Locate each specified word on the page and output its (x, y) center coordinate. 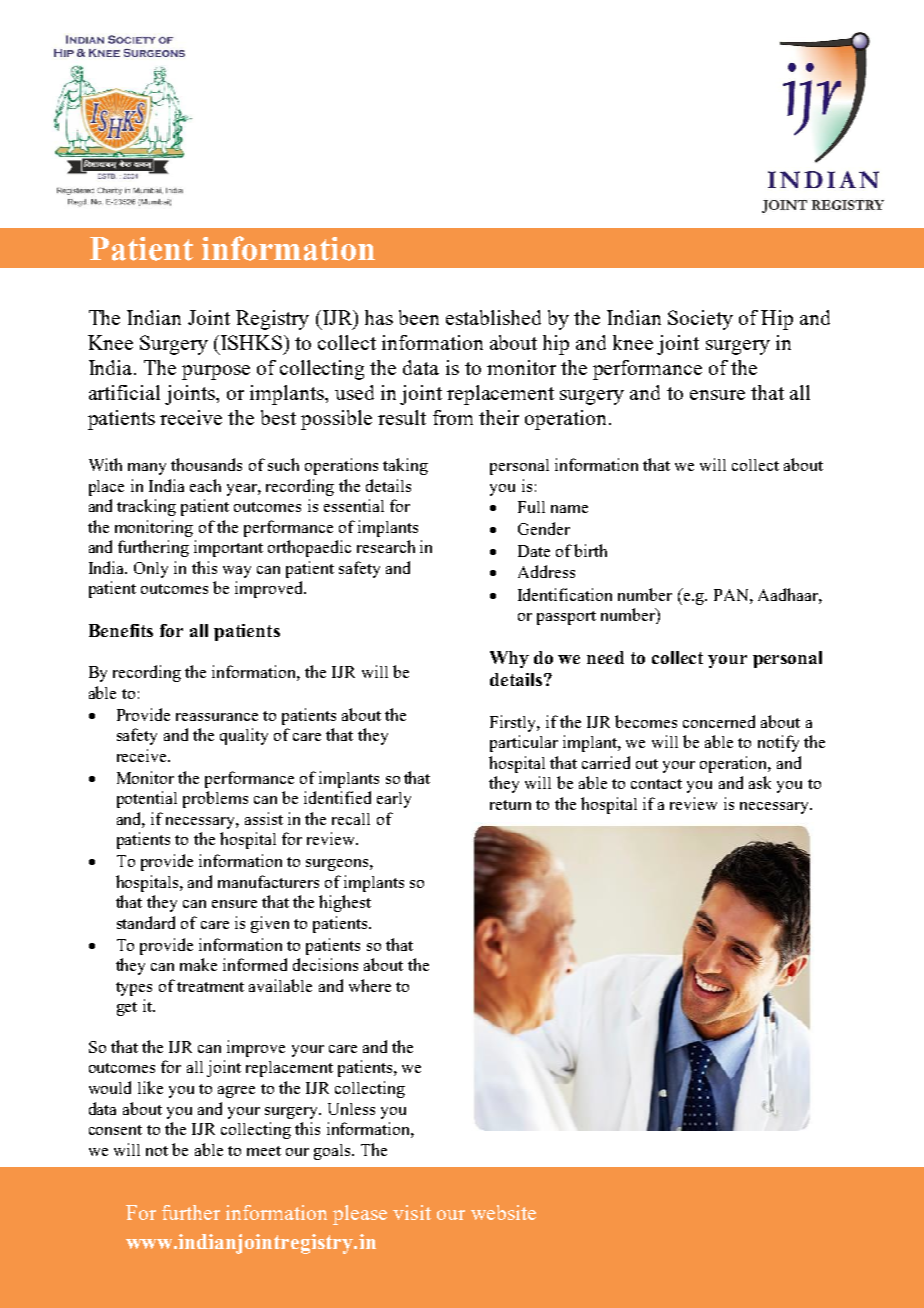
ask (760, 782)
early (394, 800)
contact (656, 784)
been (419, 317)
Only (151, 570)
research (386, 546)
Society (700, 320)
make (198, 964)
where (370, 985)
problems (215, 799)
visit (412, 1212)
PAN (732, 595)
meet (264, 1151)
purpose (216, 372)
